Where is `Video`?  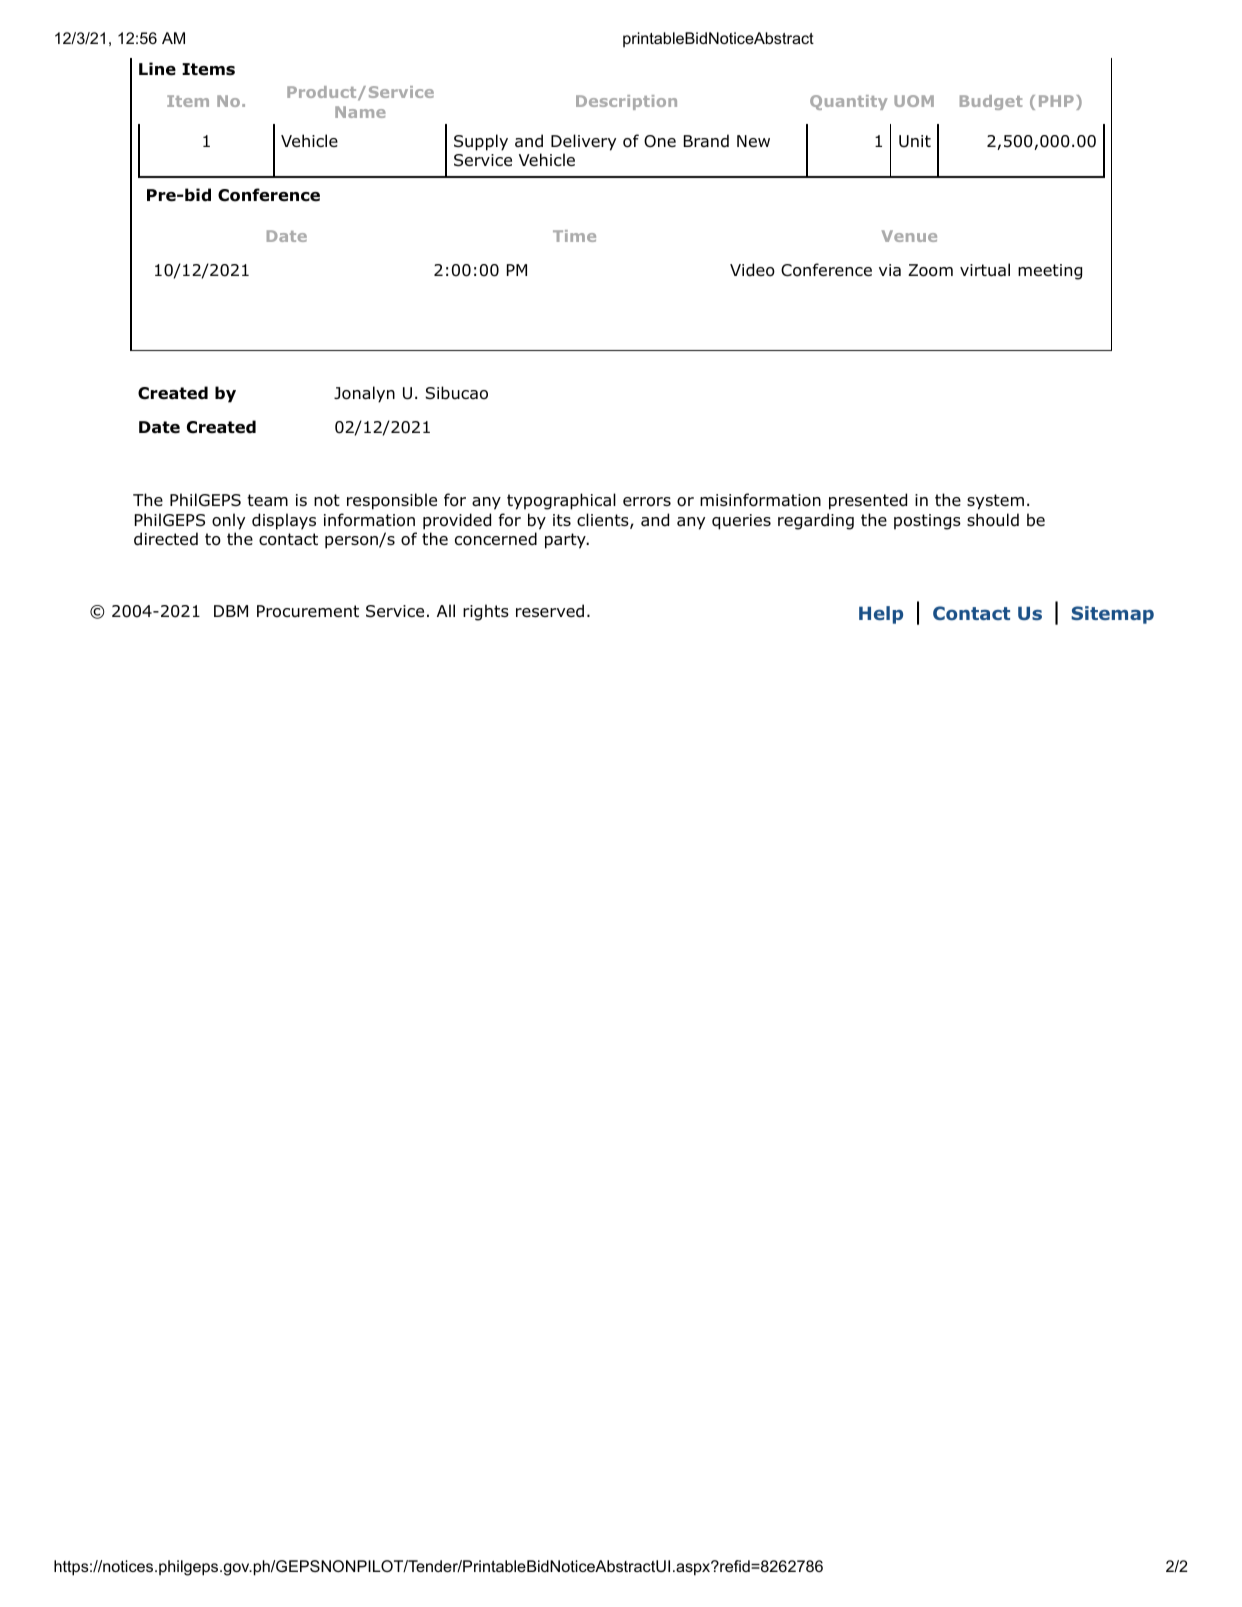
Video is located at coordinates (752, 270).
